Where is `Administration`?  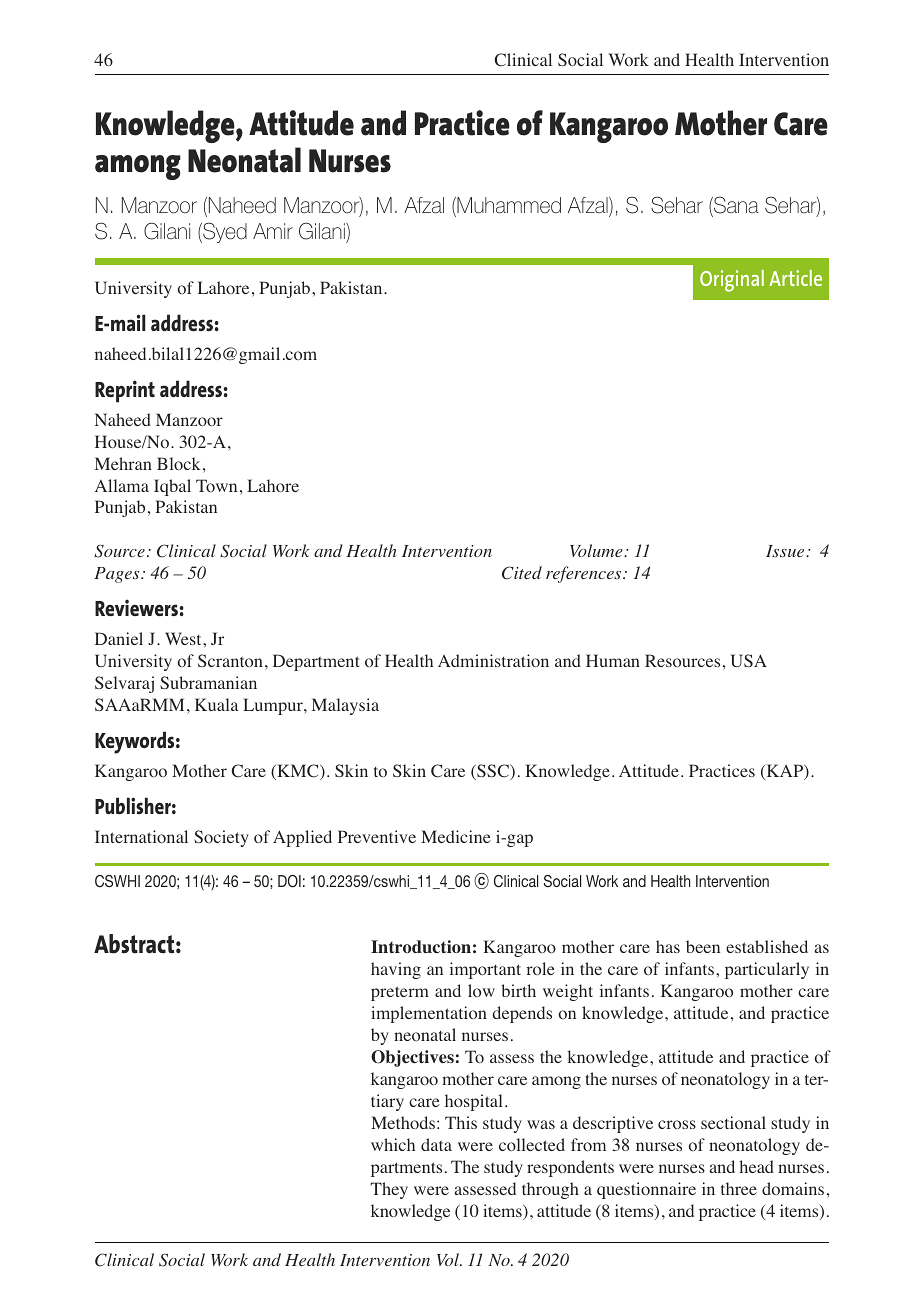
Administration is located at coordinates (493, 661).
